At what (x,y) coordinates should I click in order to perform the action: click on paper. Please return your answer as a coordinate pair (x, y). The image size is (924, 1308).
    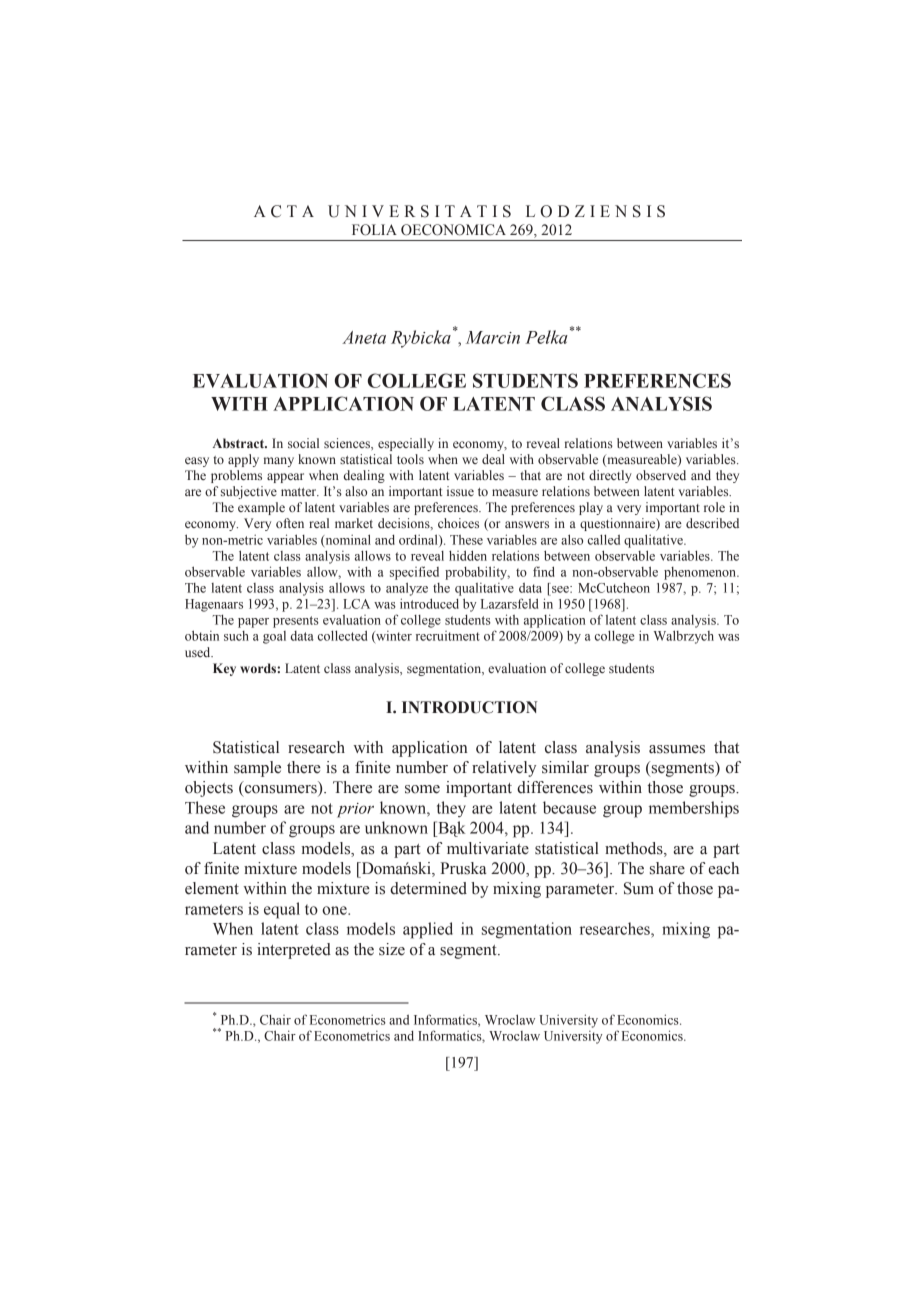
    Looking at the image, I should click on (253, 623).
